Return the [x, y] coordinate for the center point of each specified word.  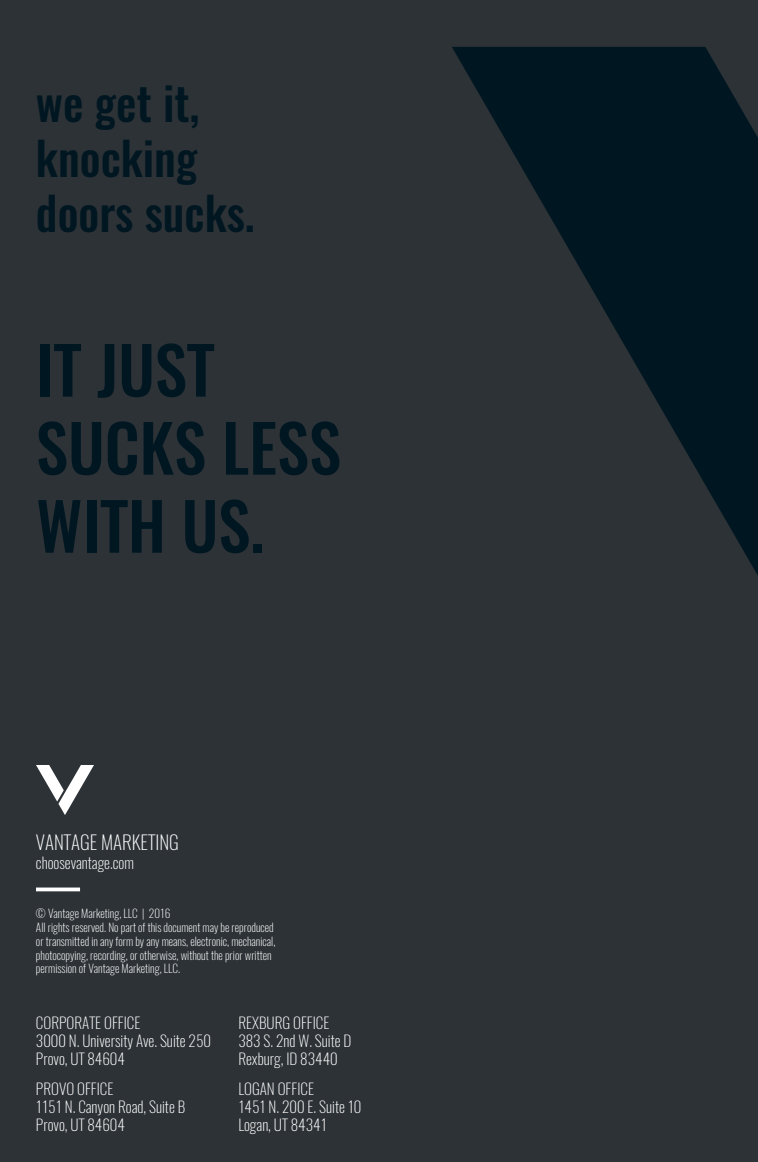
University [108, 1042]
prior [233, 956]
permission [56, 969]
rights [60, 927]
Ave [146, 1040]
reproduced [252, 928]
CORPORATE [68, 1022]
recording [108, 957]
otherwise [159, 956]
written [258, 955]
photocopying [62, 957]
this [154, 927]
